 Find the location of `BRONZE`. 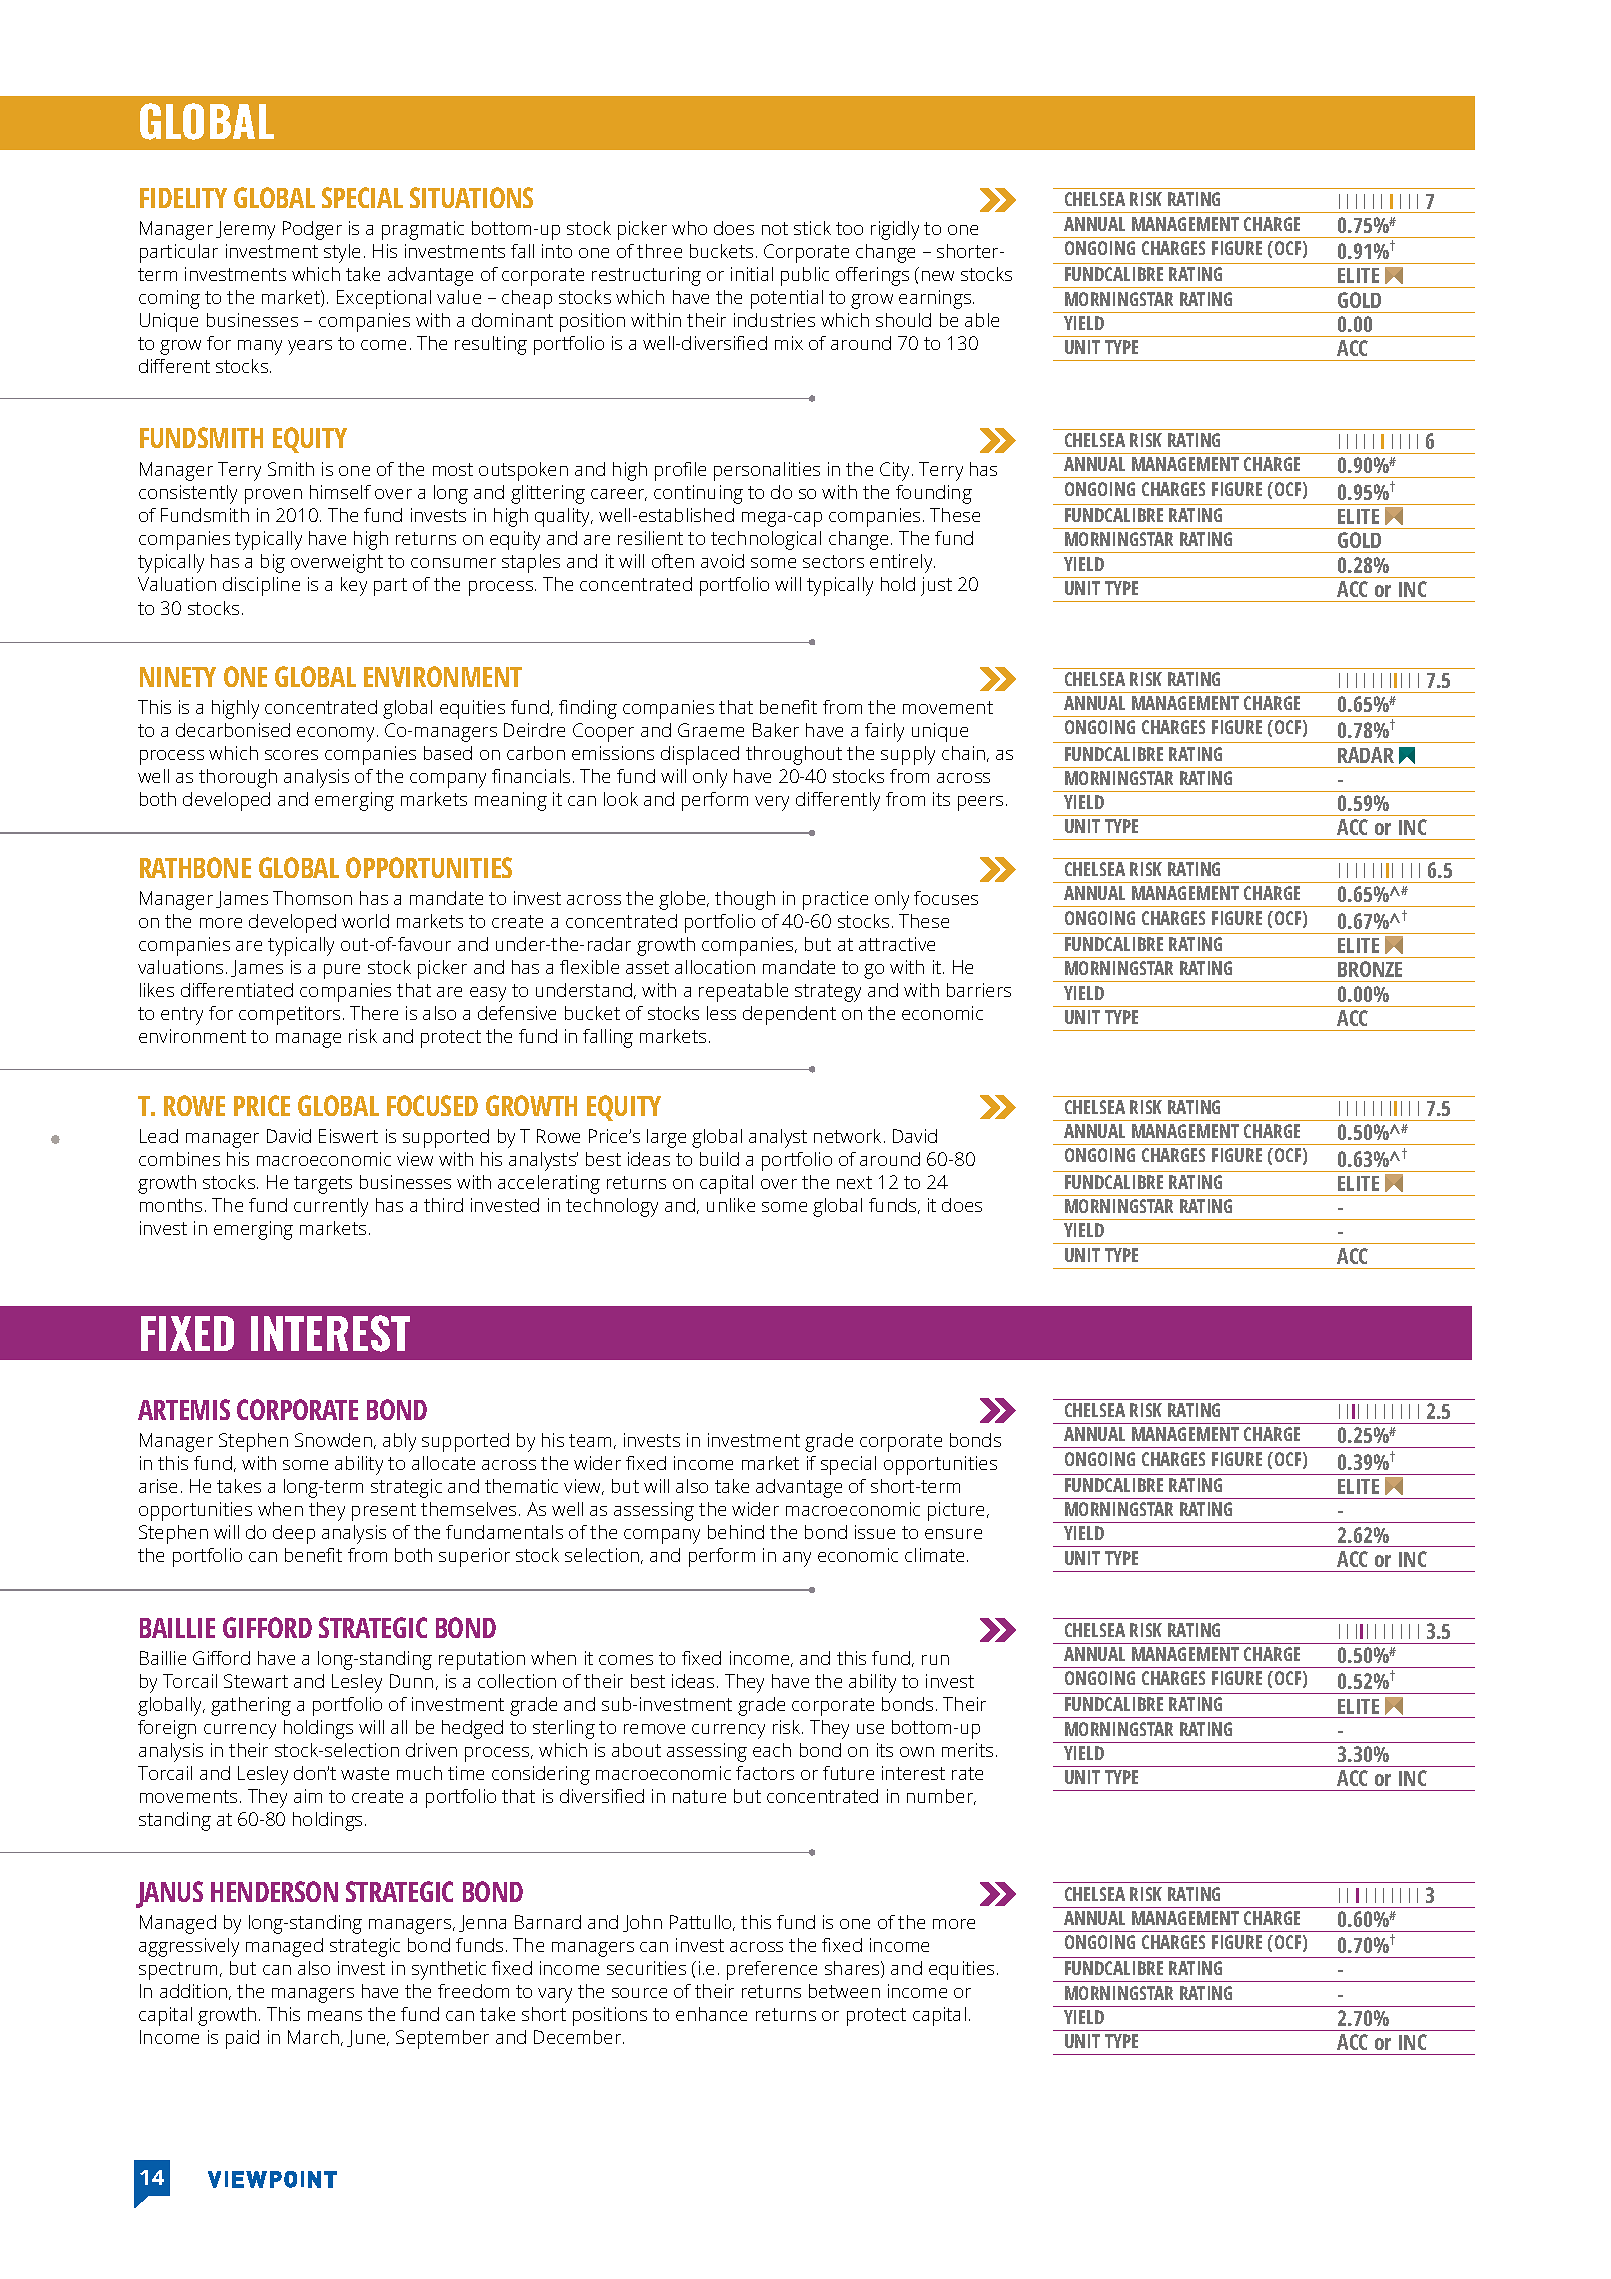

BRONZE is located at coordinates (1370, 969).
